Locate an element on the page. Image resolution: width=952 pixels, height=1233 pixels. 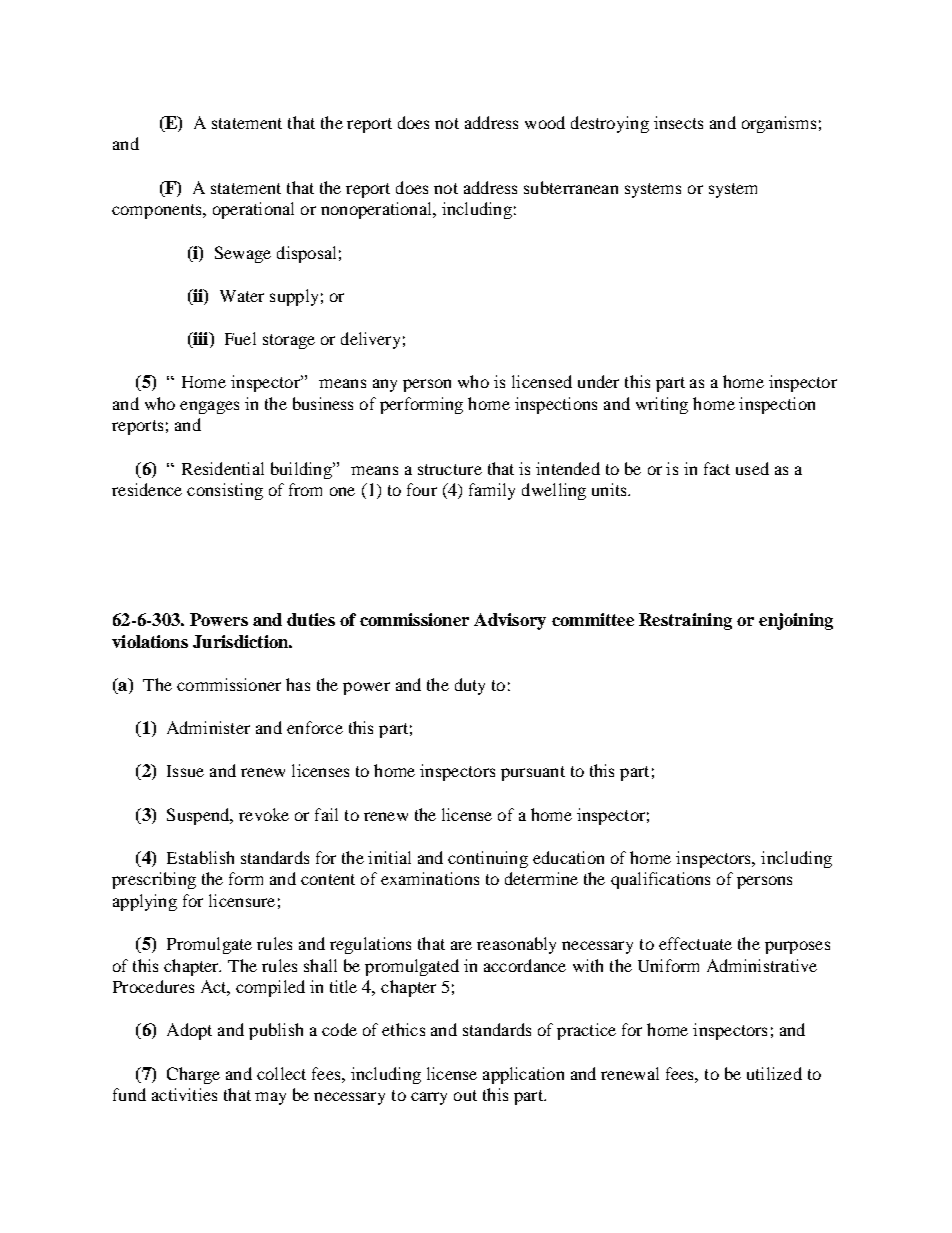
continuing is located at coordinates (488, 859).
